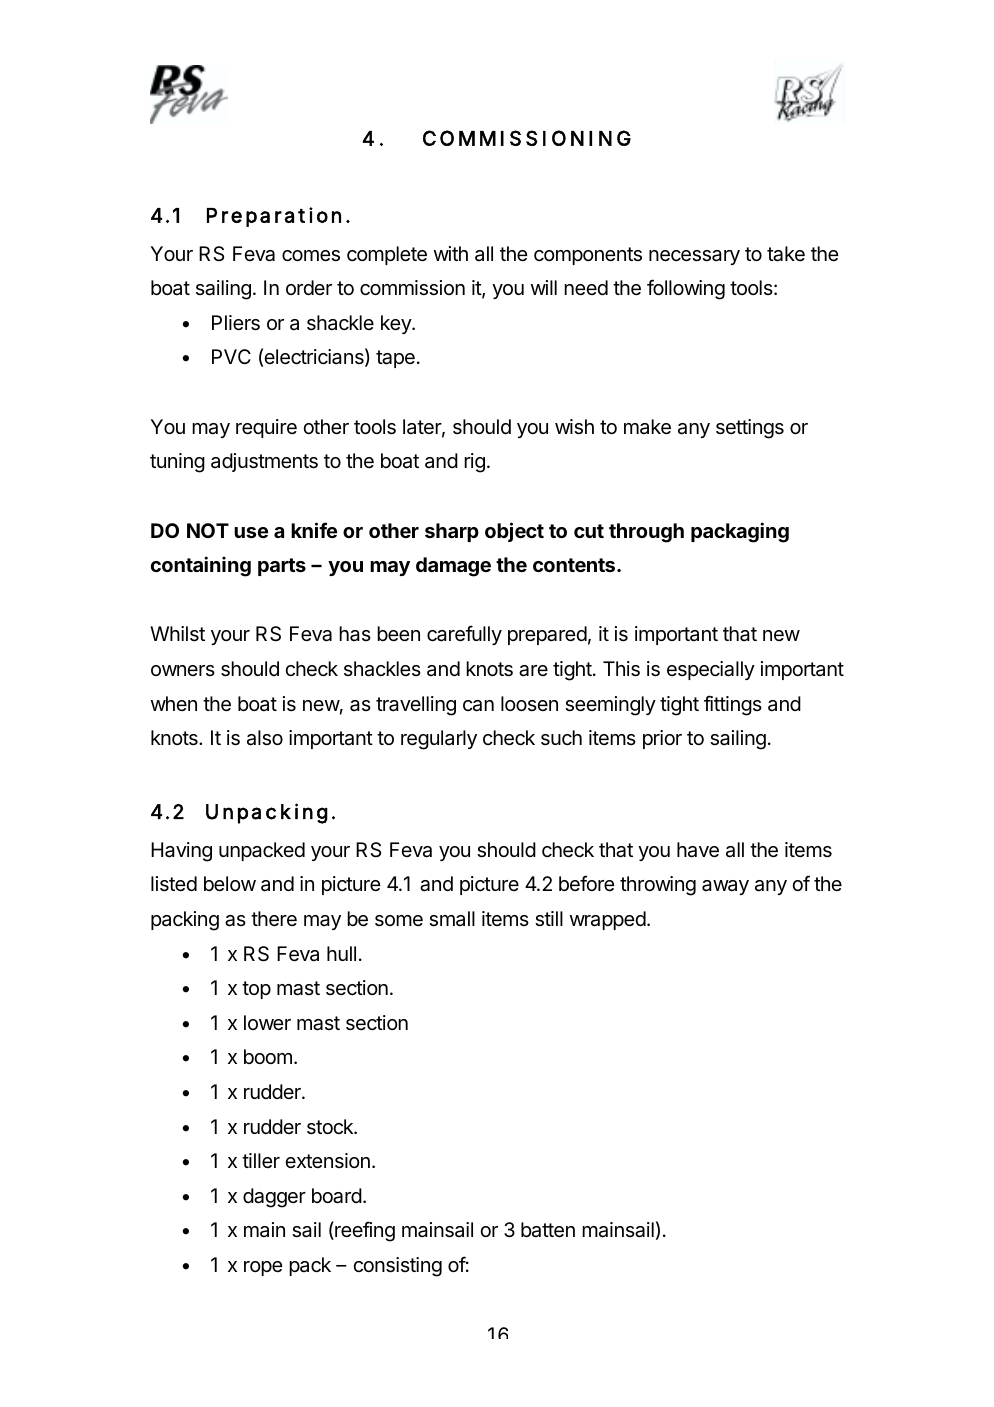  I want to click on fittings, so click(733, 705).
